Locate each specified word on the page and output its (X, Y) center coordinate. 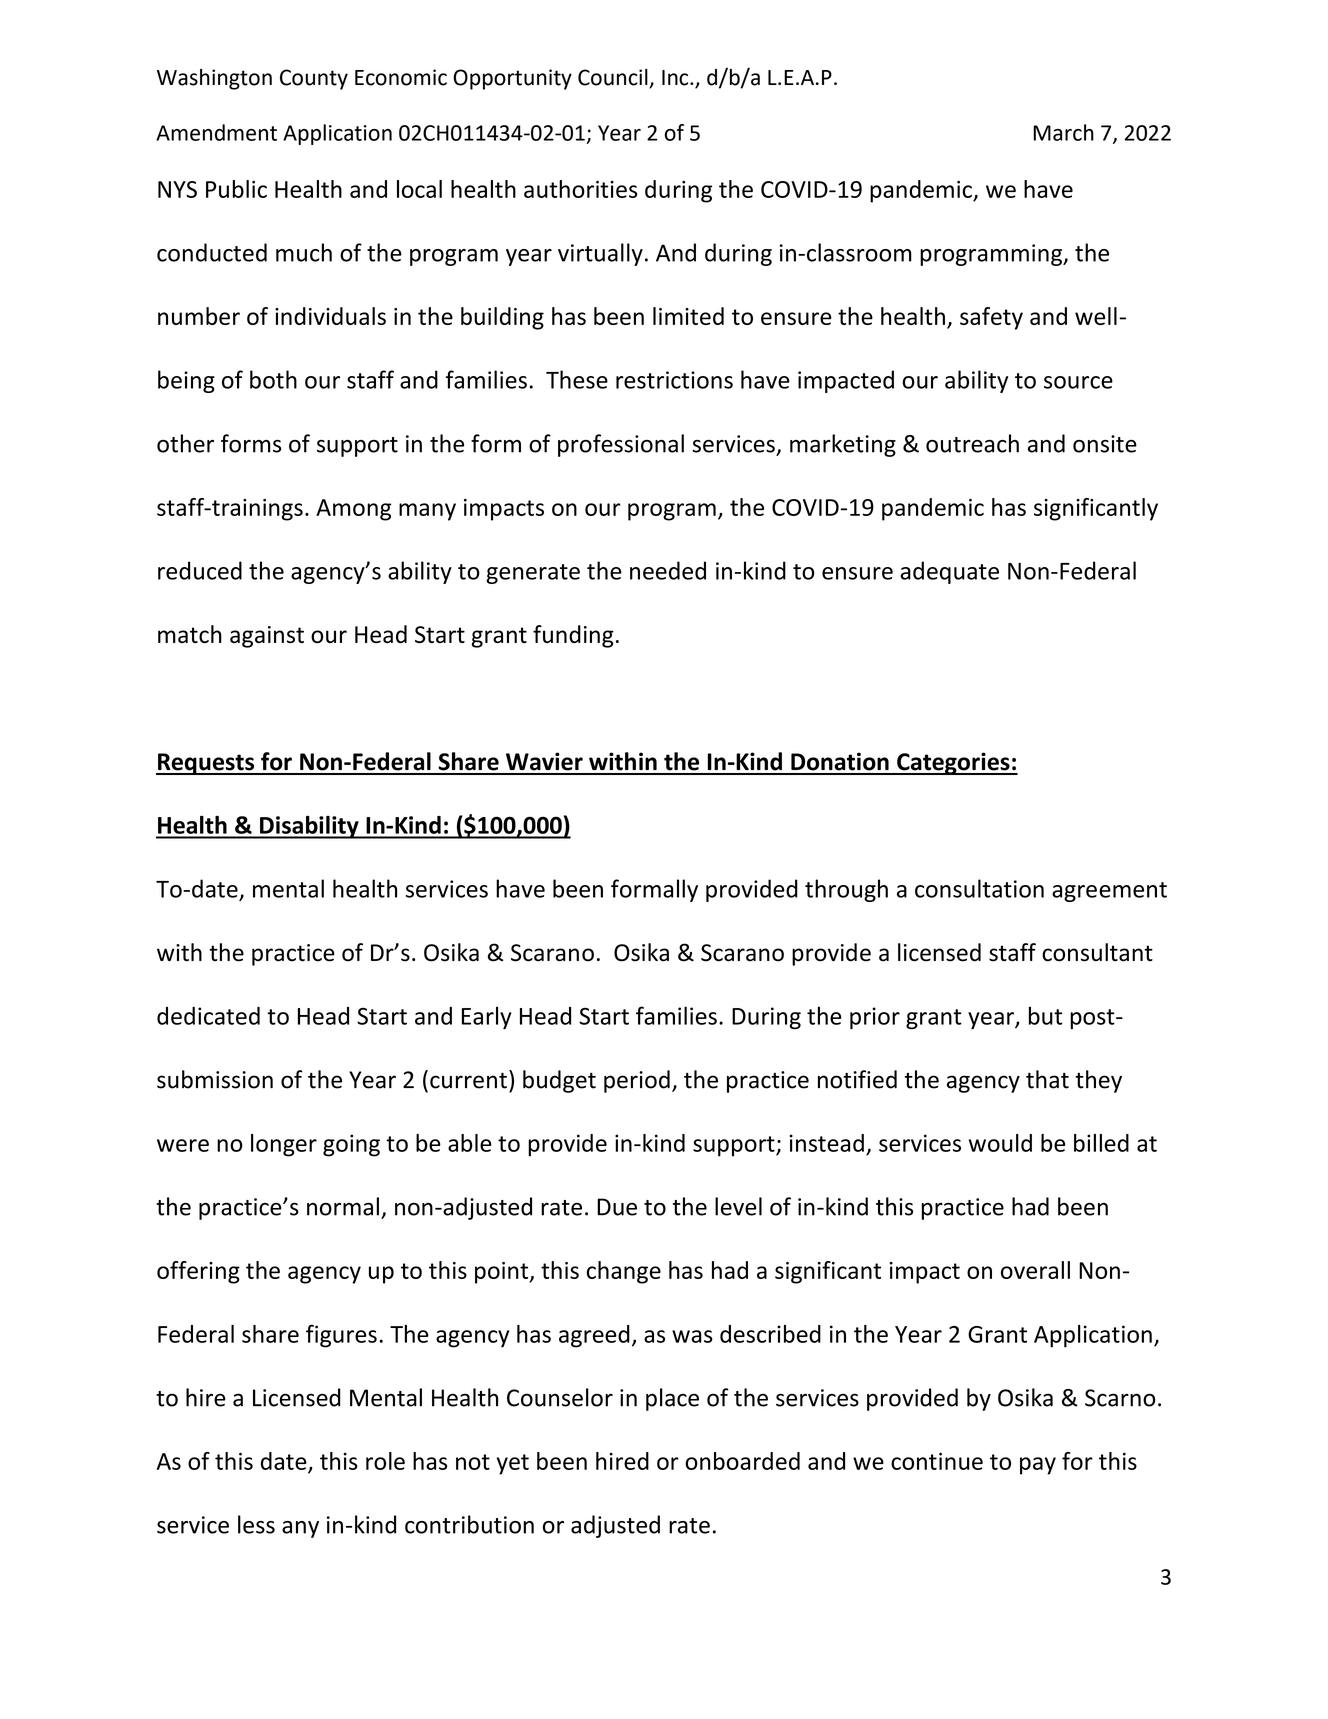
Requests (206, 764)
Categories (953, 763)
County (314, 79)
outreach (972, 443)
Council (614, 78)
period (637, 1081)
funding (573, 636)
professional (621, 445)
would (1000, 1143)
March (1063, 132)
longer (284, 1145)
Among (353, 510)
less (256, 1524)
